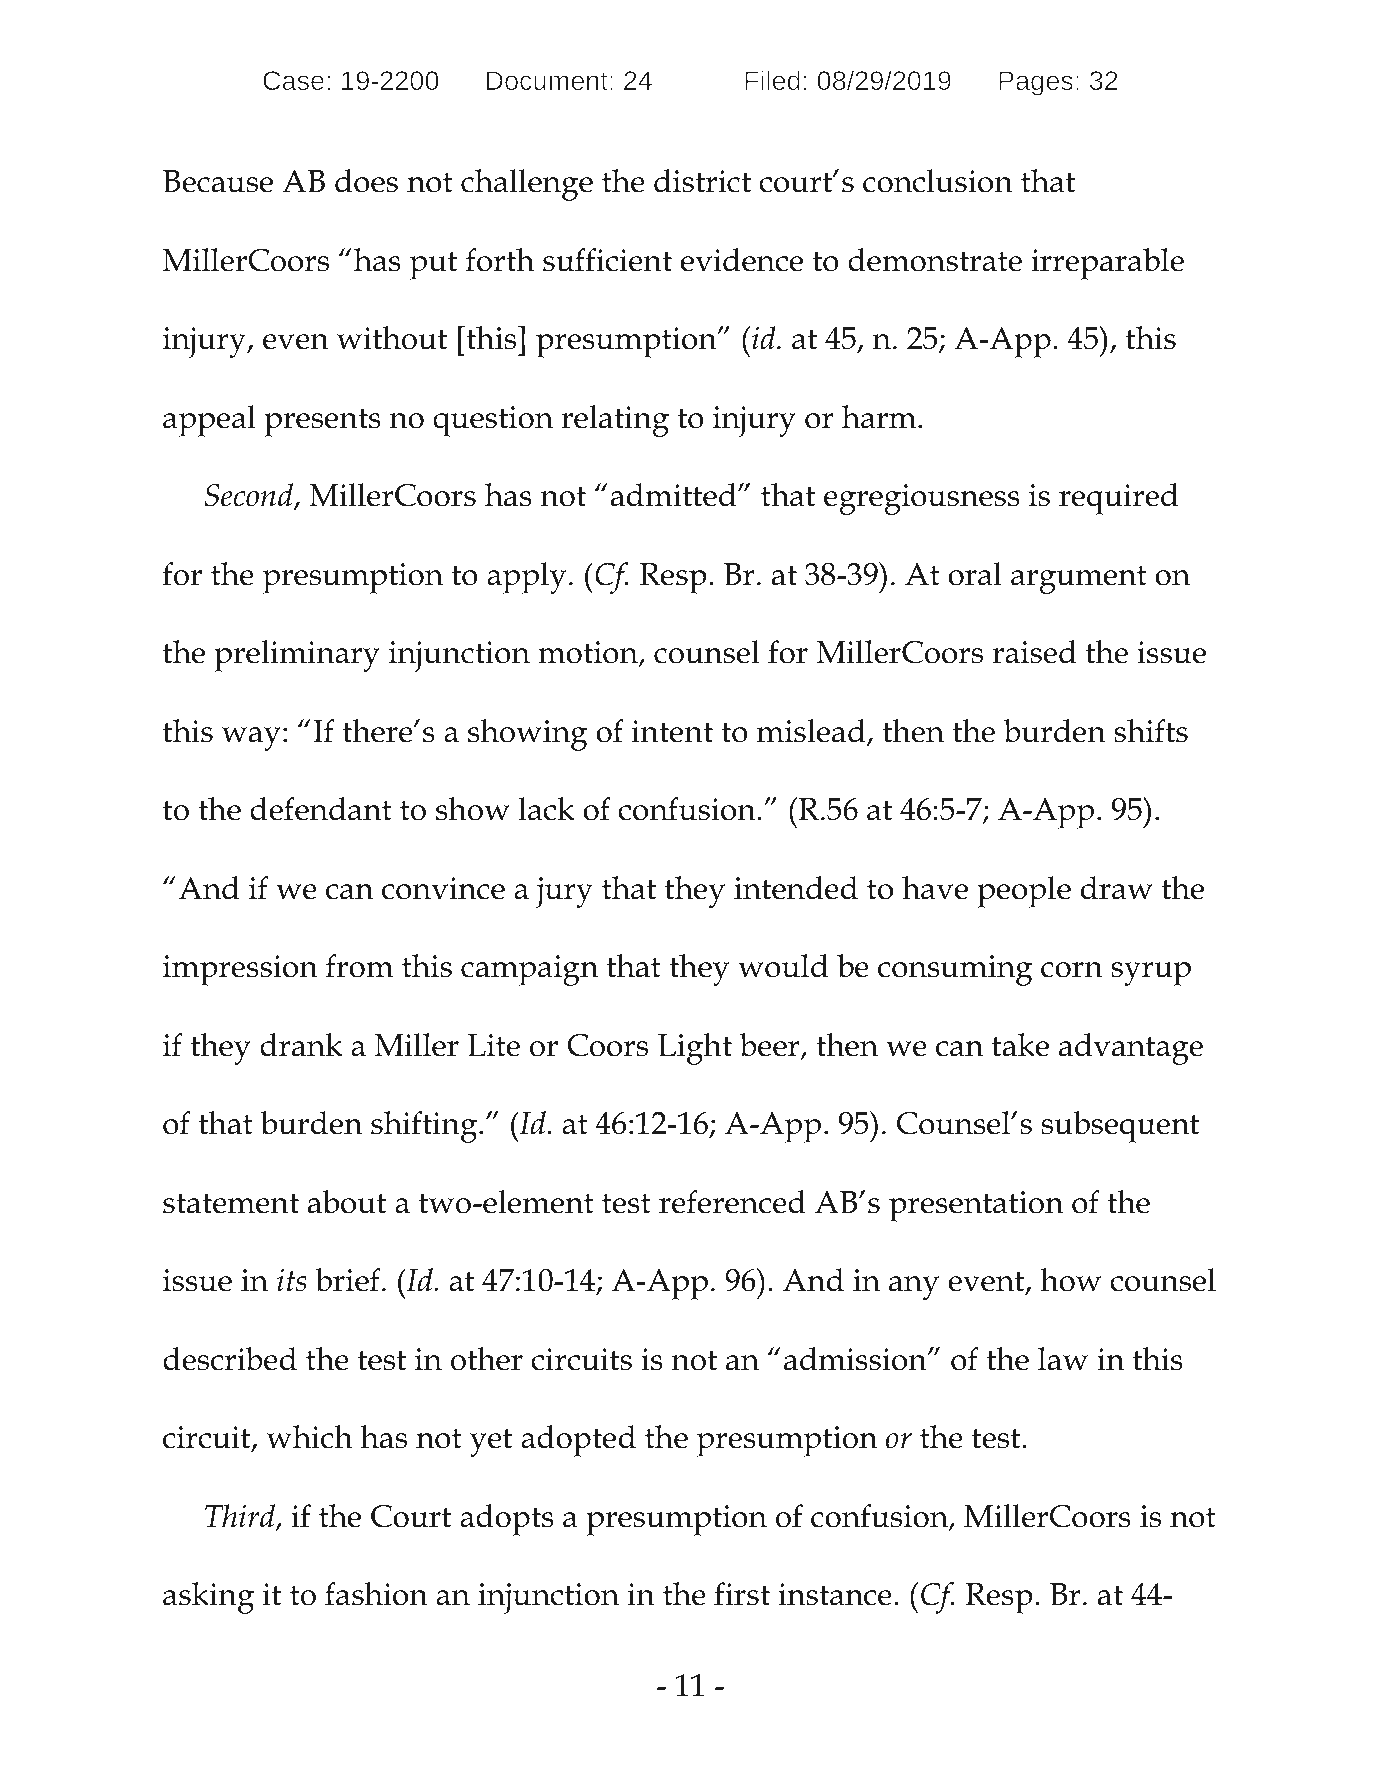  Describe the element at coordinates (376, 1594) in the image. I see `fashion` at that location.
